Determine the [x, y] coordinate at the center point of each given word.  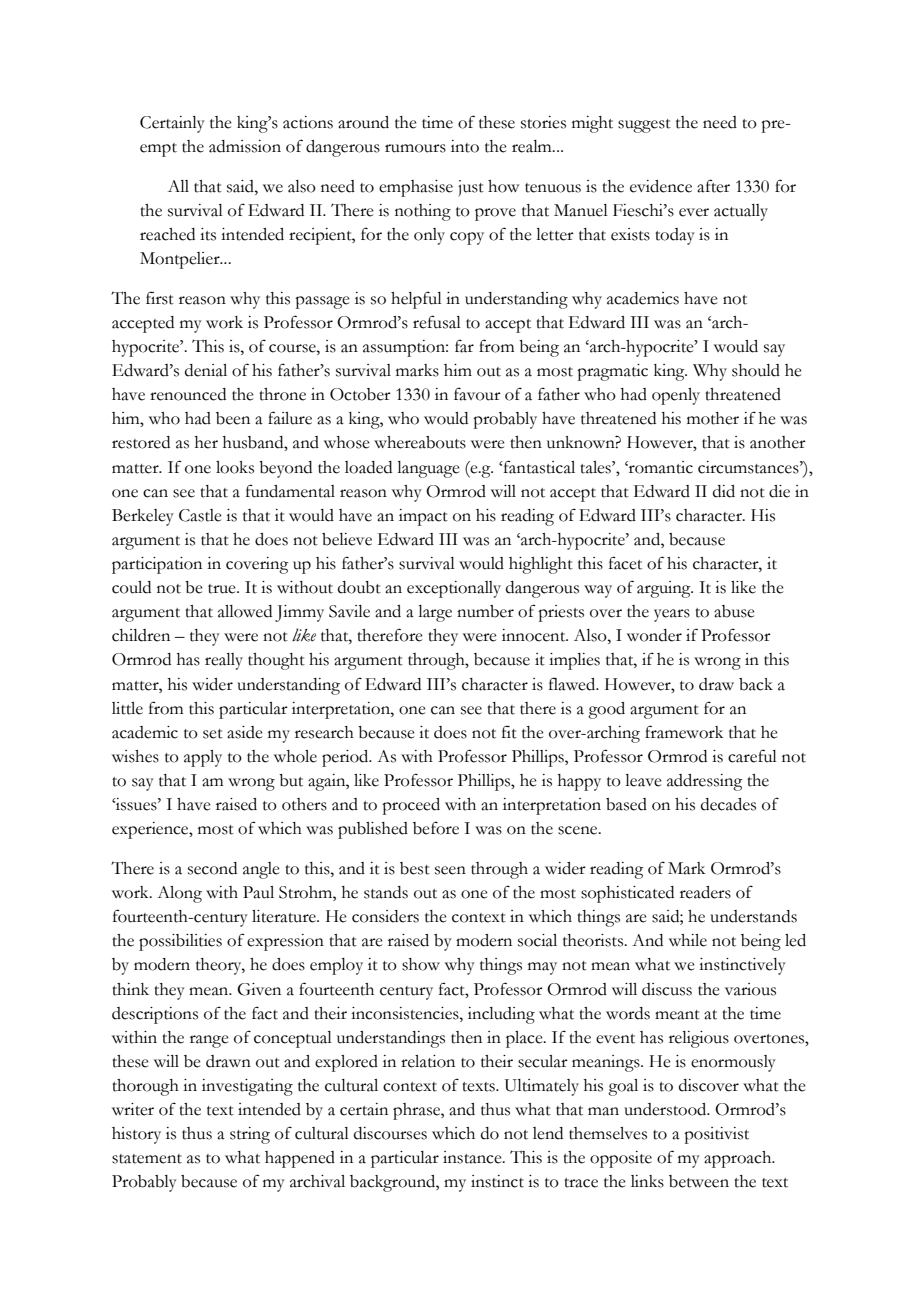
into [465, 146]
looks [235, 467]
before [436, 828]
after [713, 186]
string [250, 1135]
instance [473, 1157]
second [212, 868]
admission [245, 146]
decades [728, 804]
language [428, 469]
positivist [716, 1135]
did [724, 491]
